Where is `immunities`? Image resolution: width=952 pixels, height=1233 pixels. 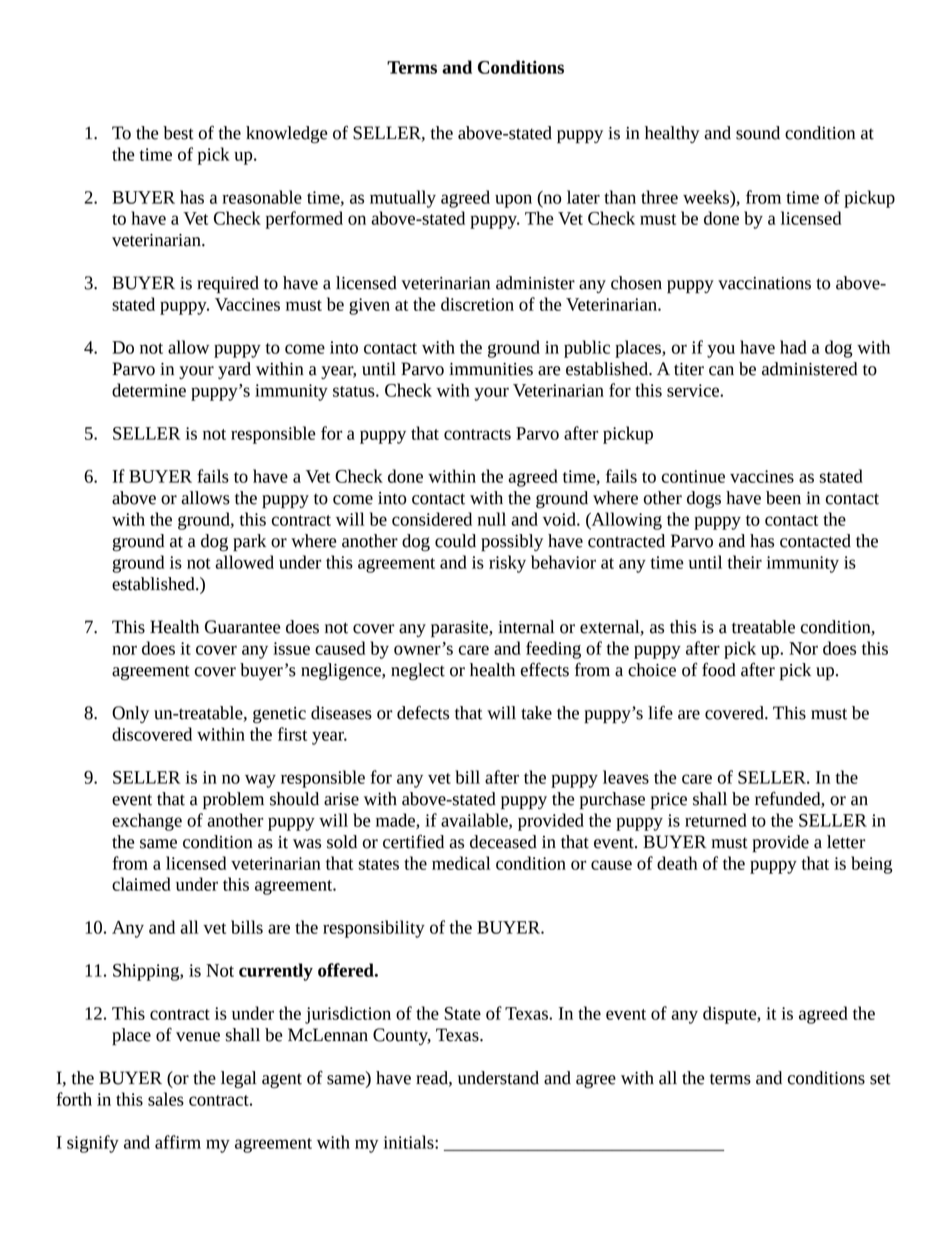 immunities is located at coordinates (491, 369).
